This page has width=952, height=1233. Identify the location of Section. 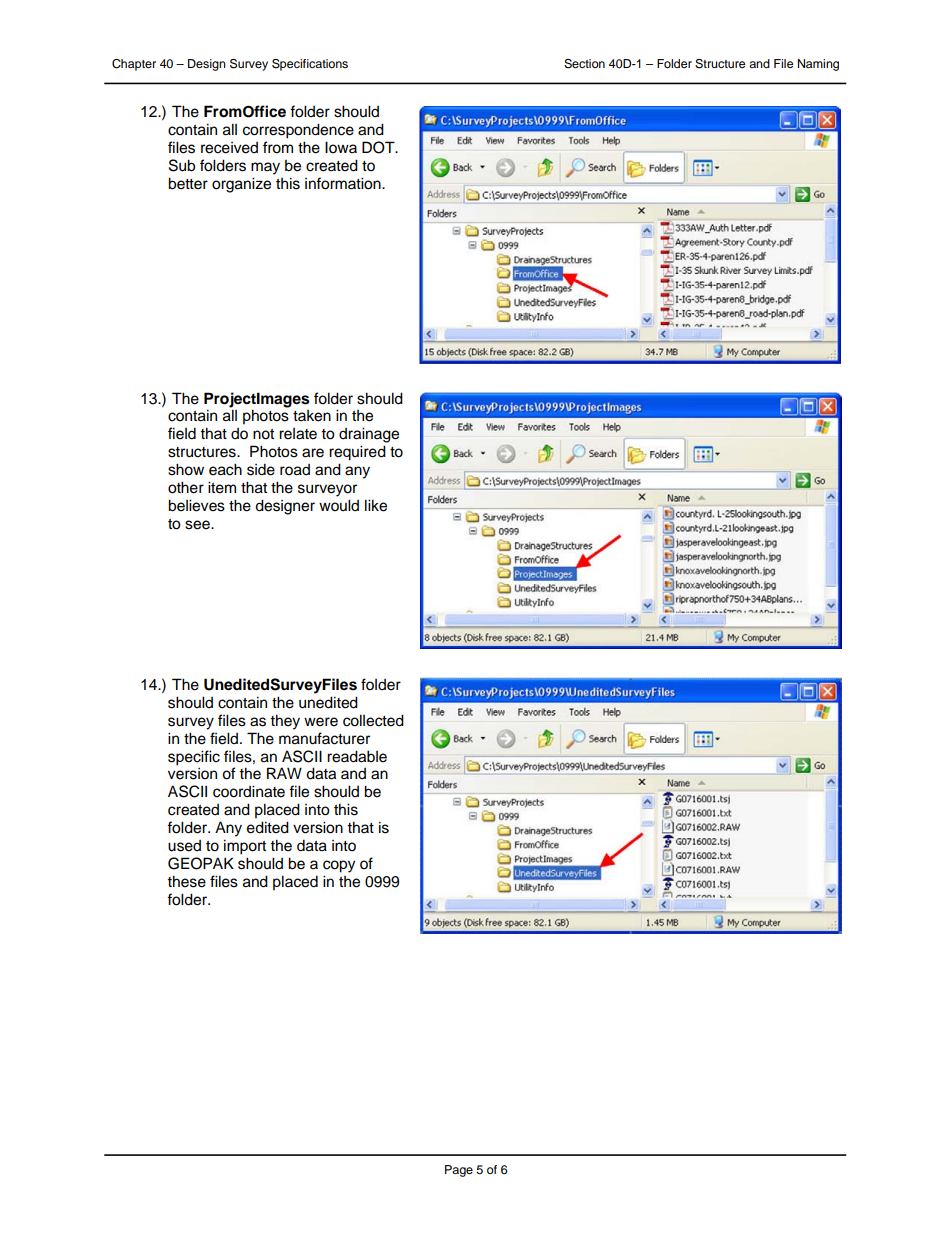
(584, 64).
